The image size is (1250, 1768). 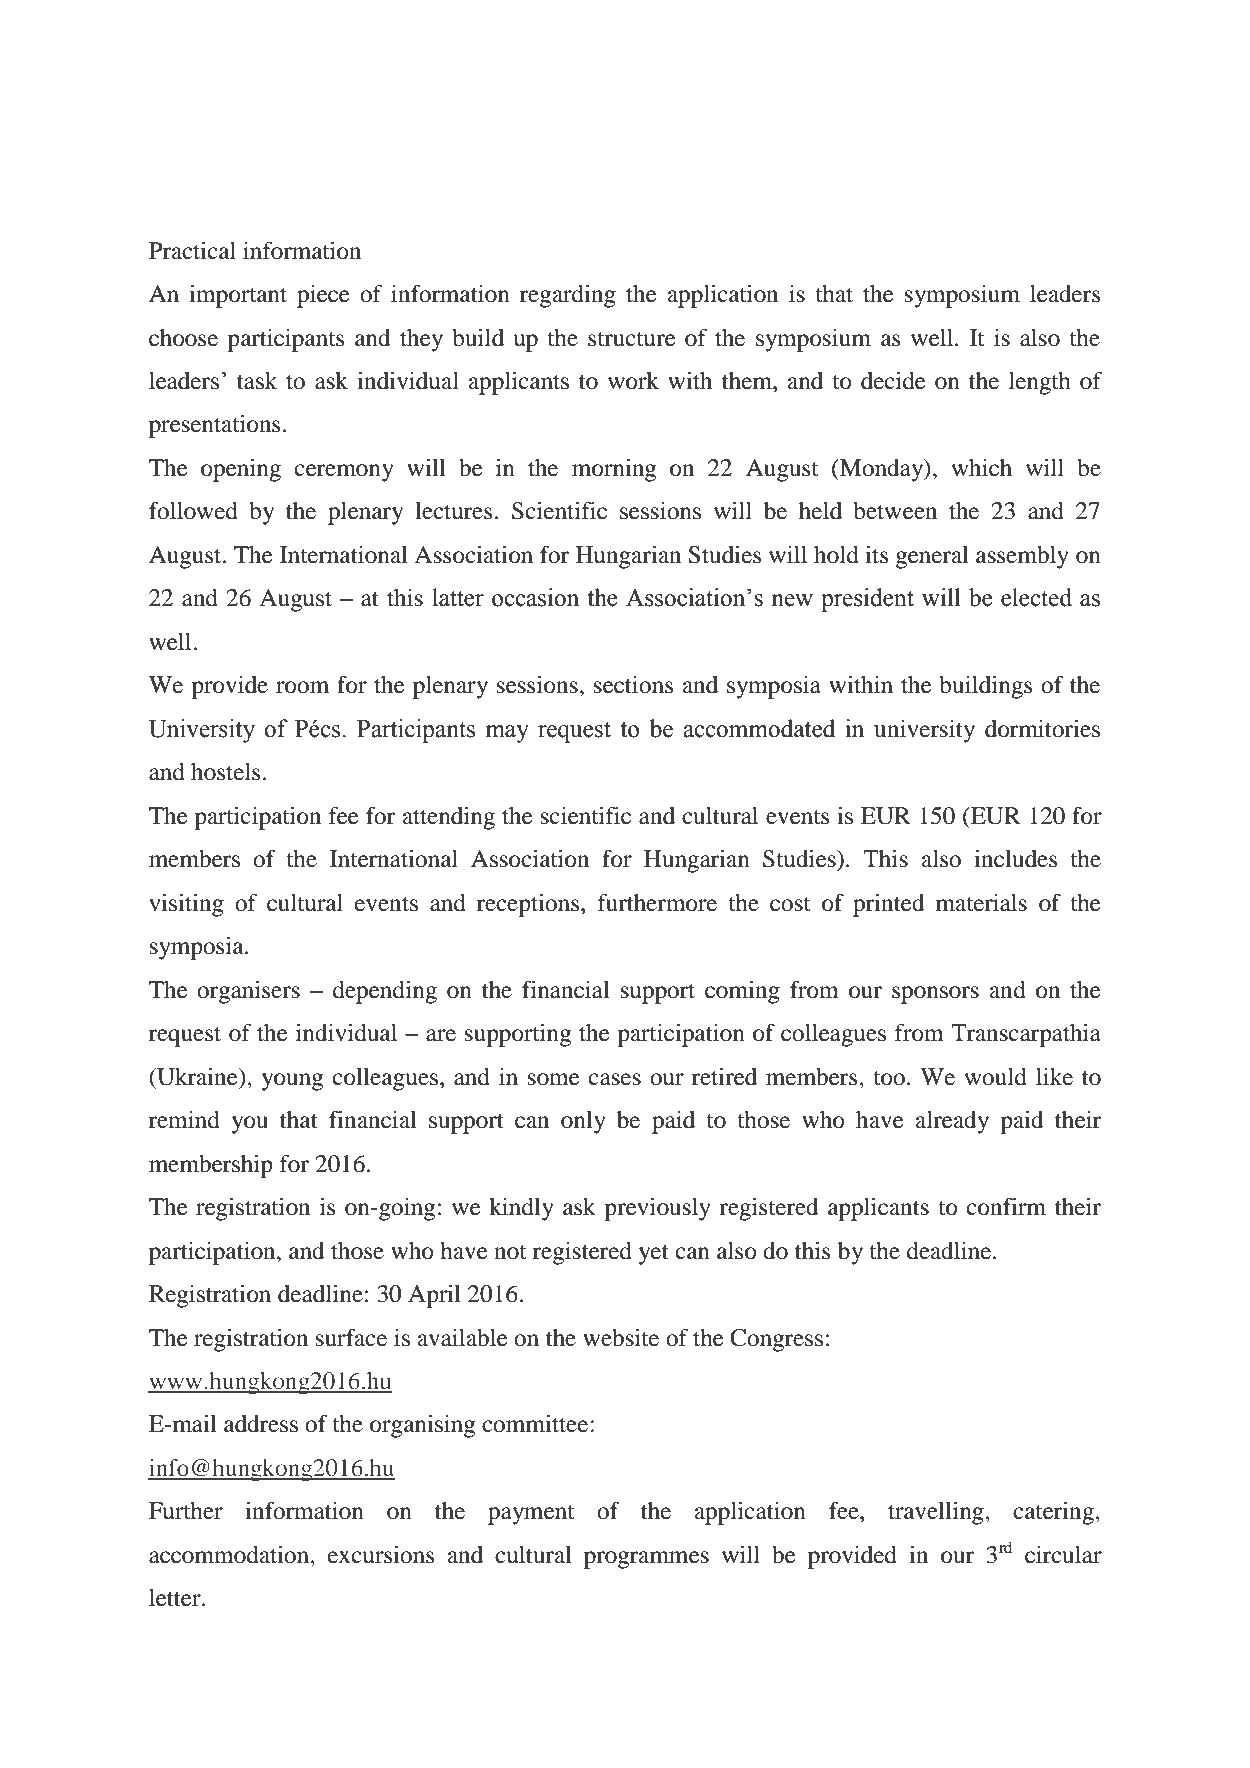 What do you see at coordinates (568, 296) in the screenshot?
I see `regarding` at bounding box center [568, 296].
